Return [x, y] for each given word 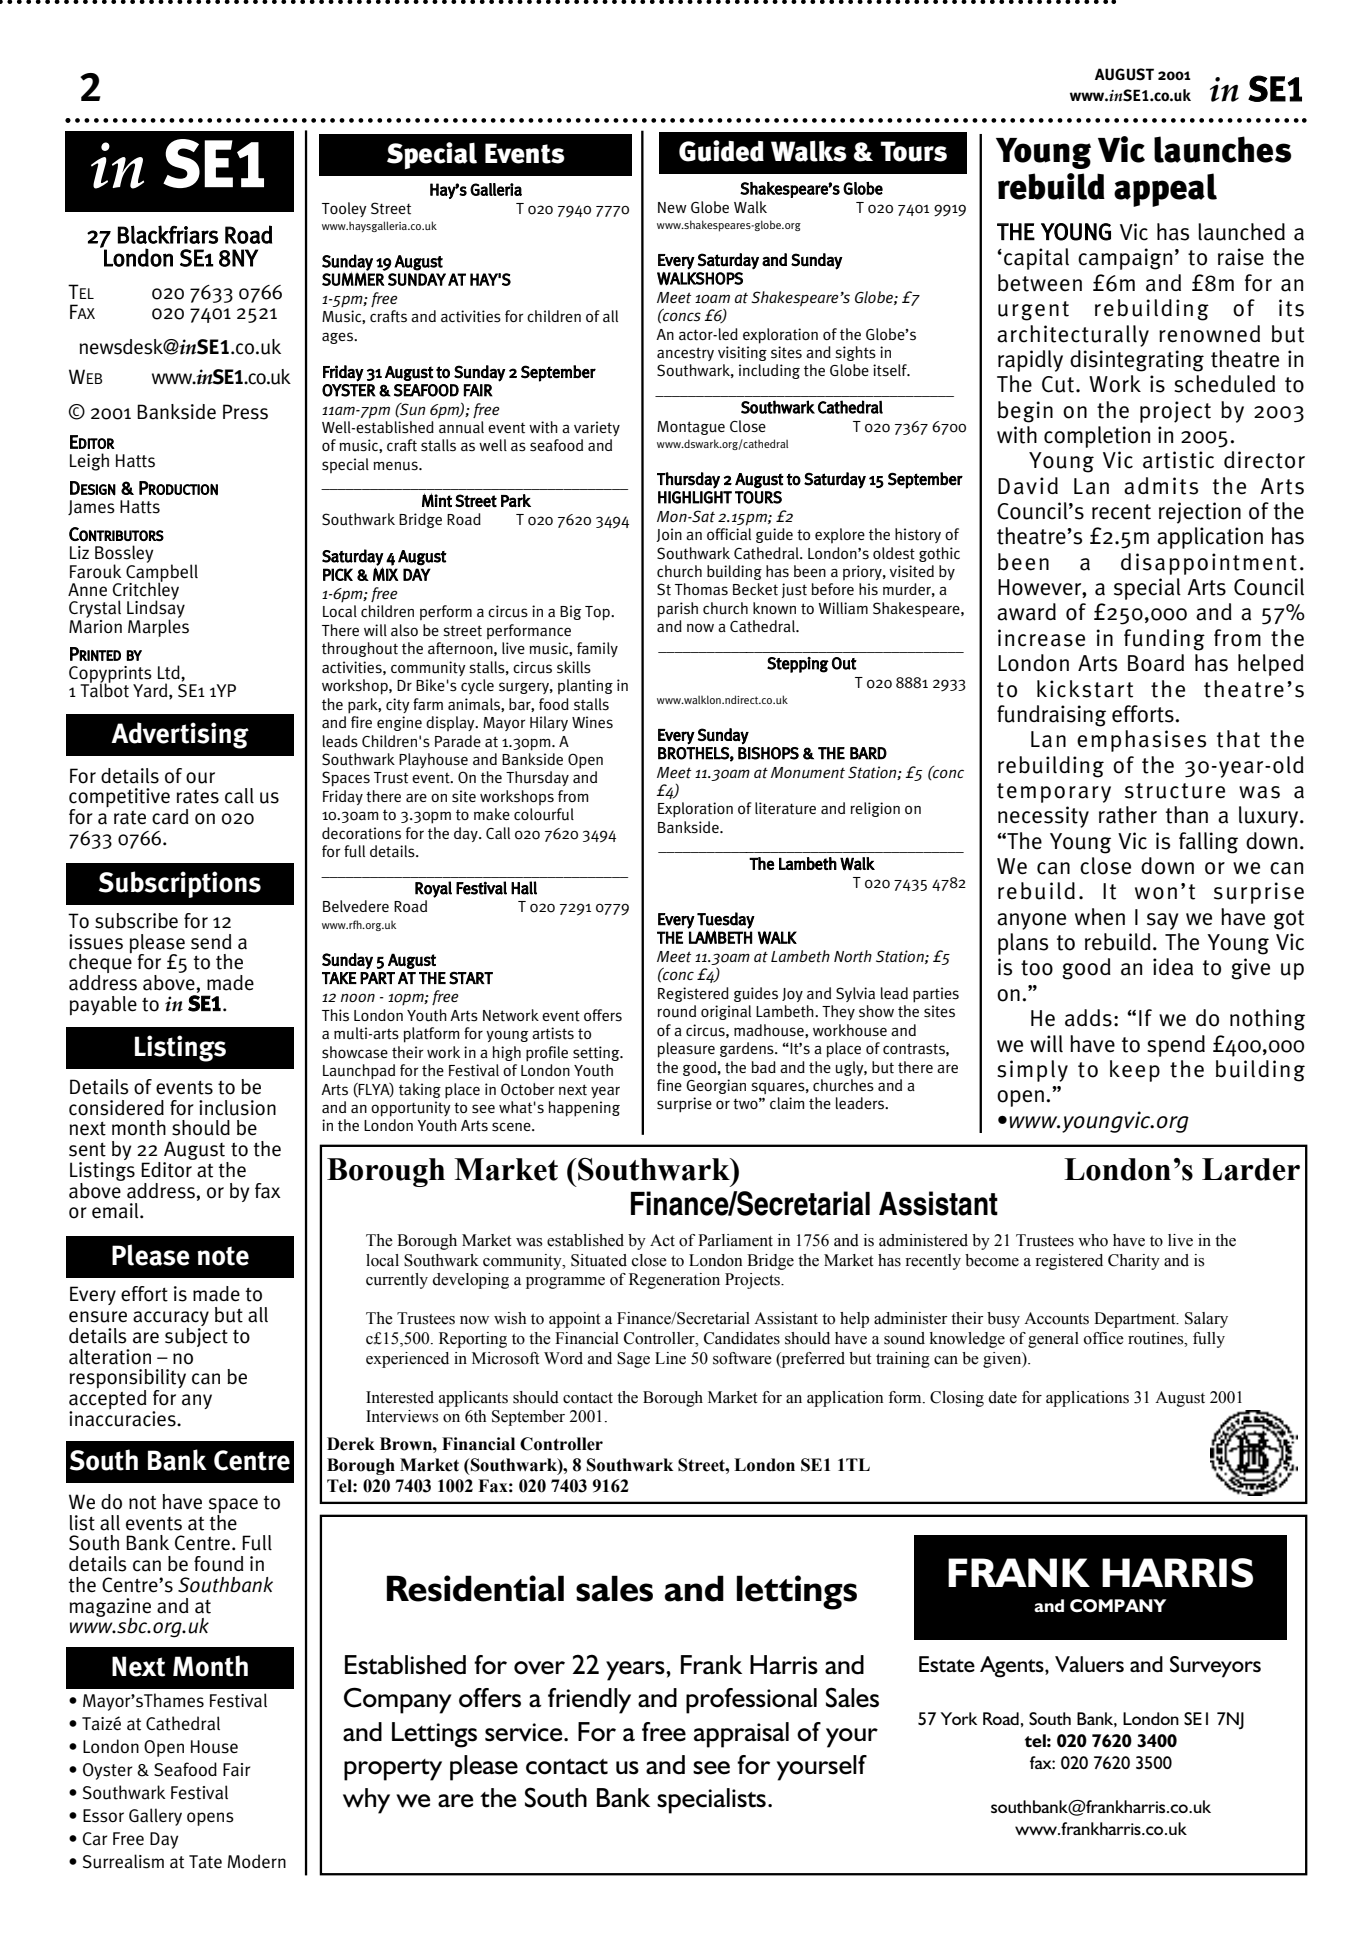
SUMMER [353, 279]
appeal [1165, 190]
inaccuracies [123, 1419]
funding [1164, 640]
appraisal [741, 1735]
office [1104, 1338]
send [211, 942]
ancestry [685, 354]
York [959, 1718]
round [676, 1011]
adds [1088, 1018]
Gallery [155, 1817]
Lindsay [156, 610]
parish [678, 610]
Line [670, 1358]
